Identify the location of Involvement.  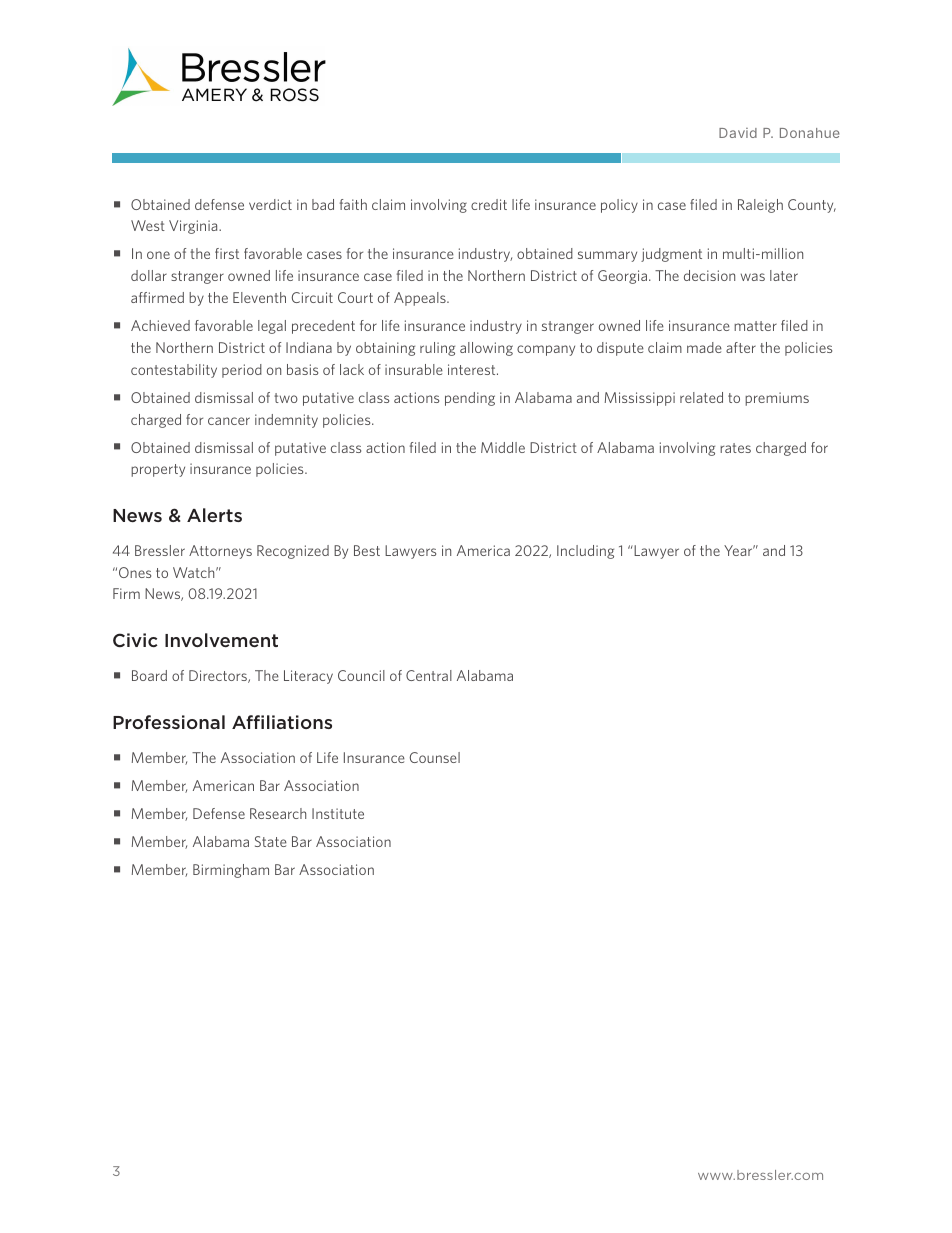
(221, 640).
